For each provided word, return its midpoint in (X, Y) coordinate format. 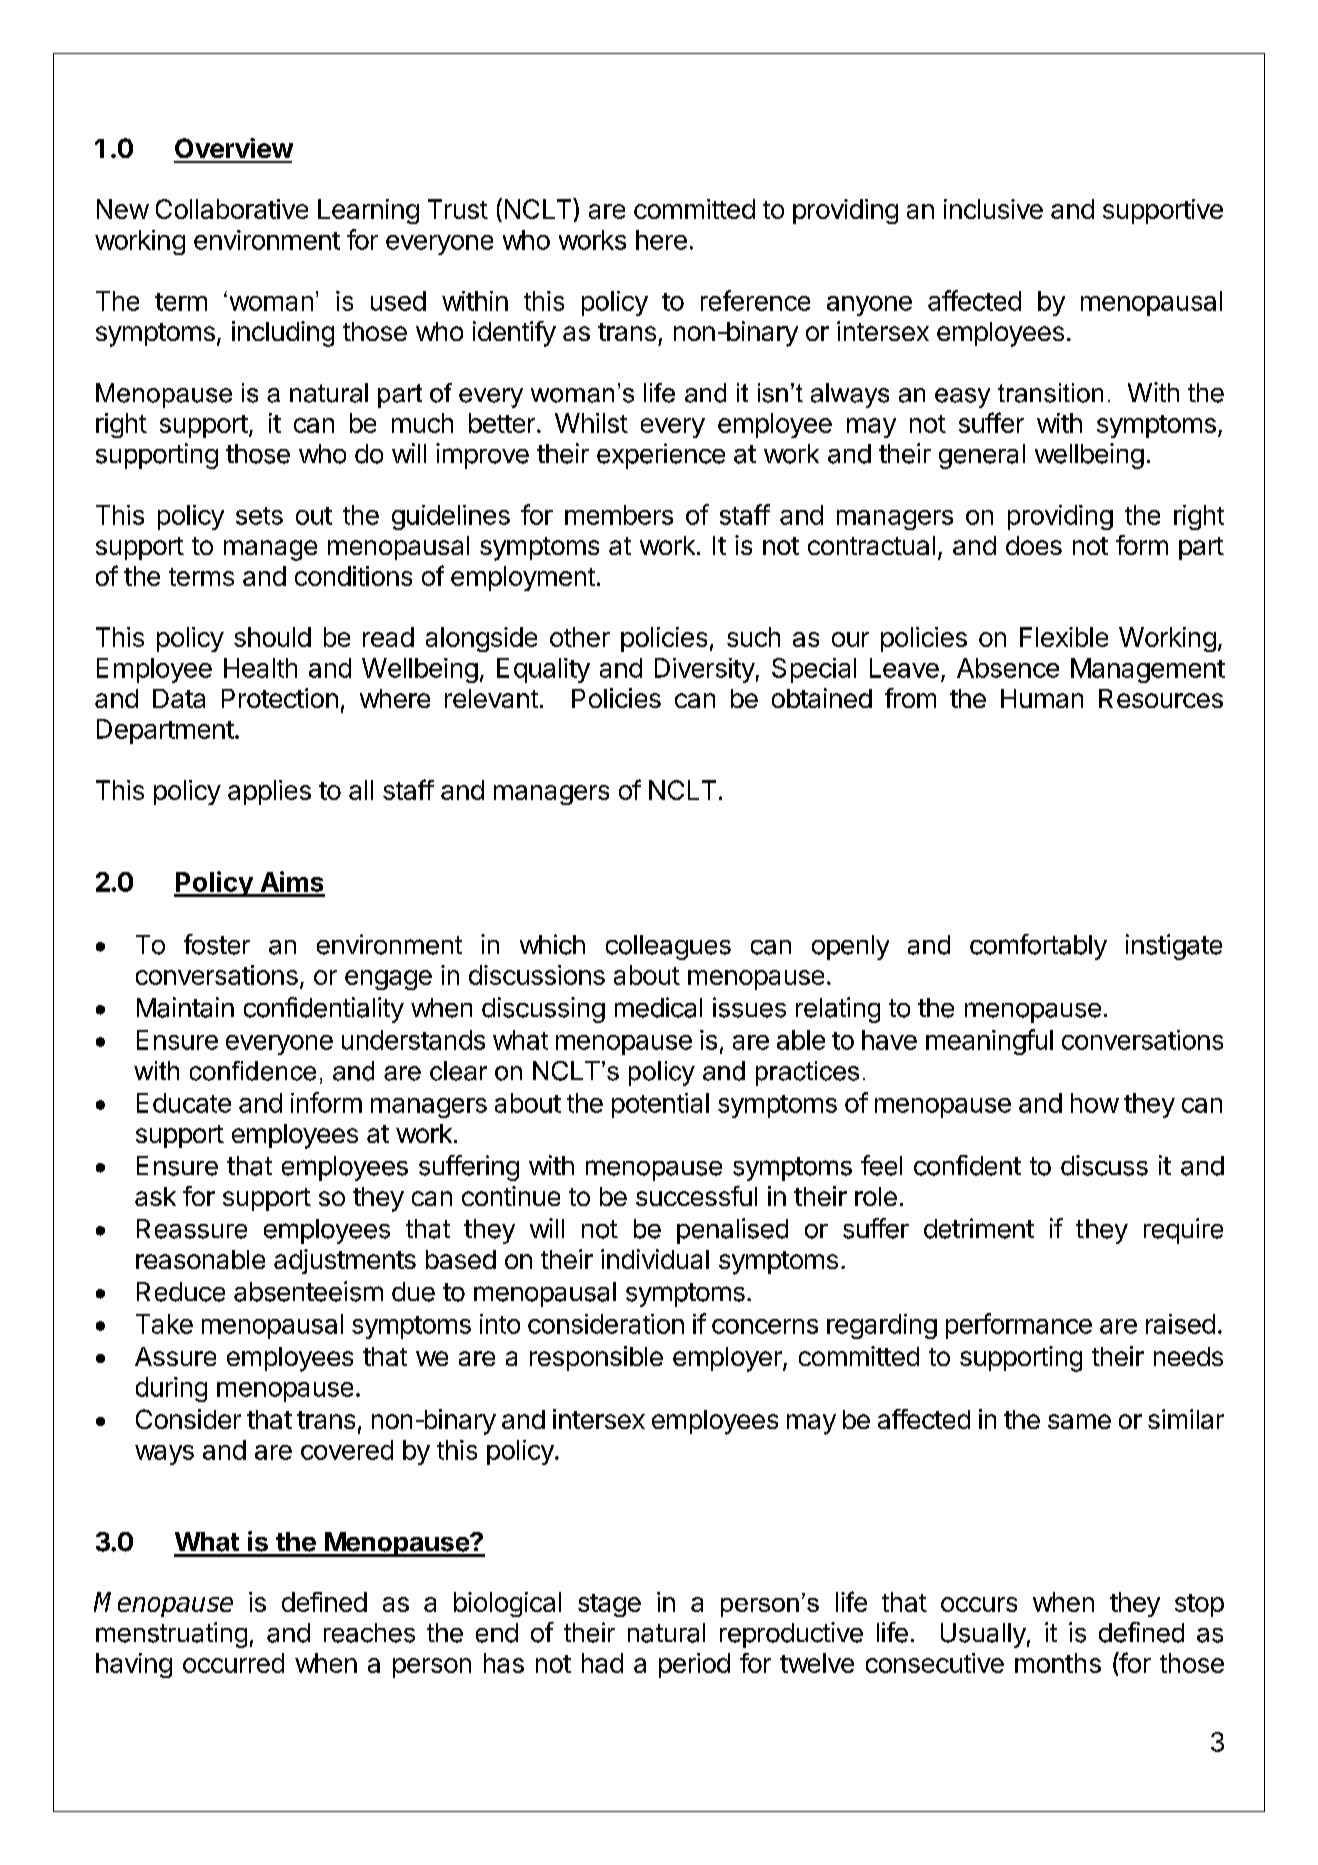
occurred (233, 1663)
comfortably (1038, 947)
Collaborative (232, 209)
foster (217, 944)
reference (755, 300)
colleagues (668, 947)
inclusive (993, 209)
